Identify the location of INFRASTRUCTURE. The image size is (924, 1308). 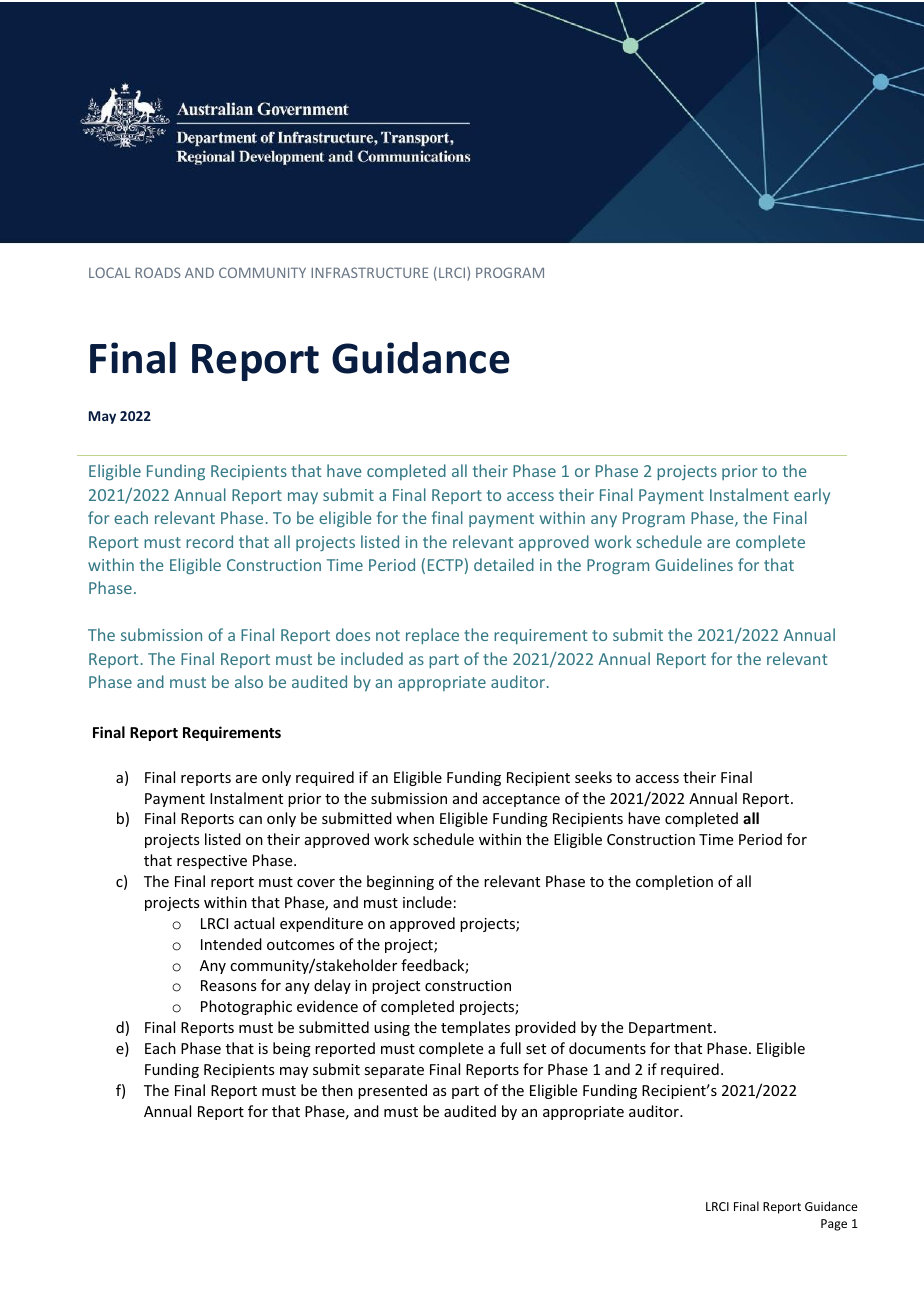
(369, 272).
